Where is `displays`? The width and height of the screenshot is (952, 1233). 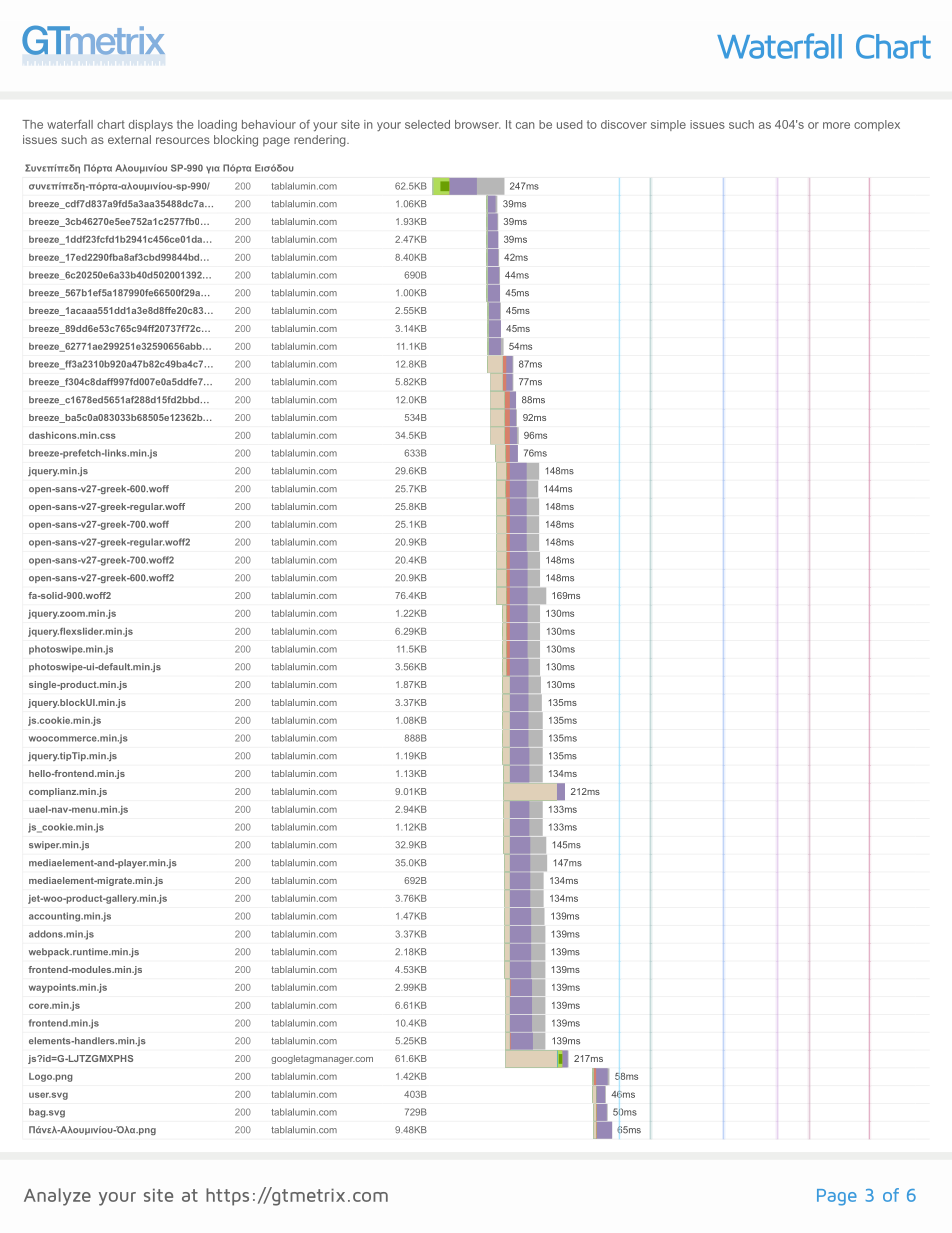
displays is located at coordinates (151, 125).
